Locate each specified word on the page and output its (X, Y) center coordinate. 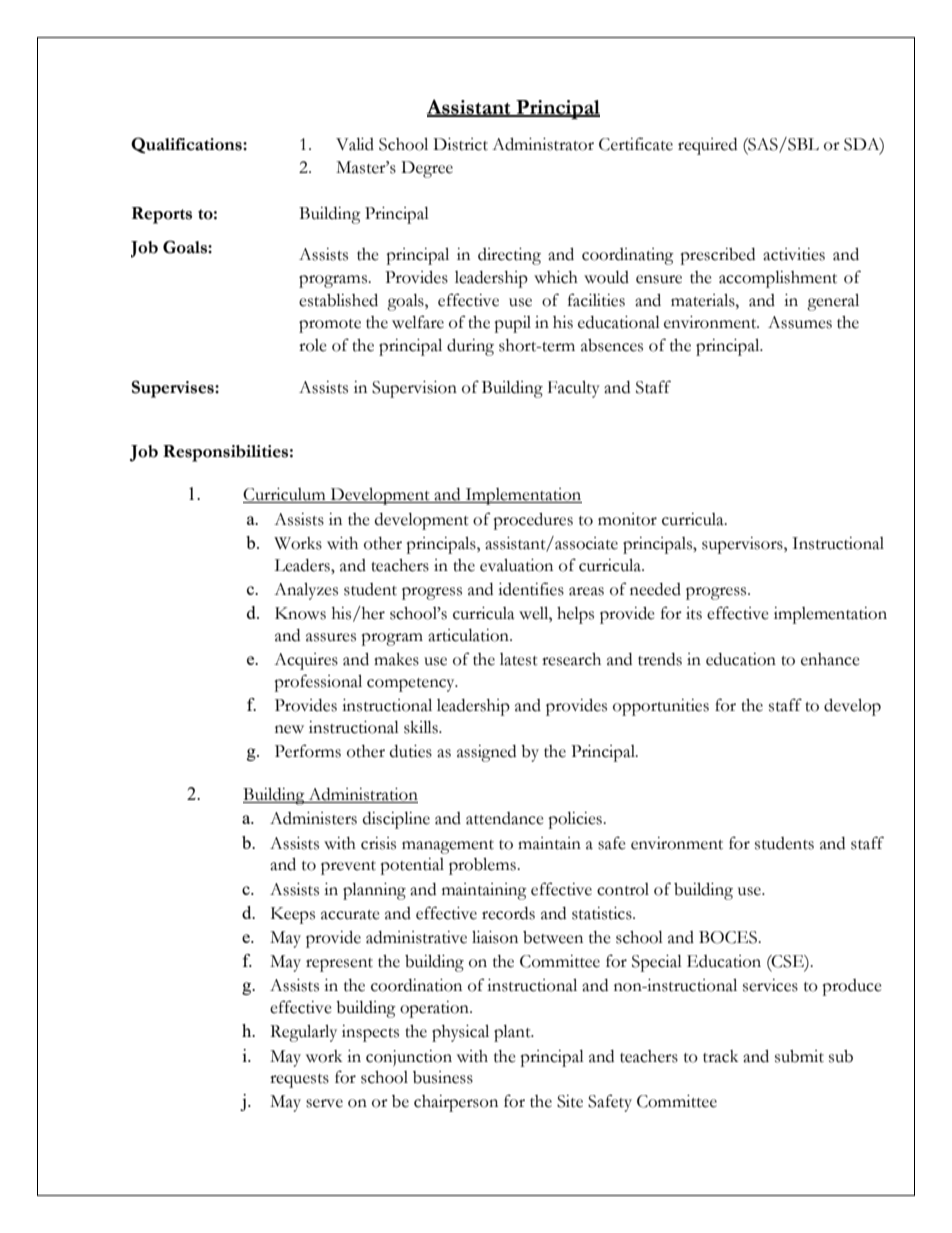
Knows (300, 613)
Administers (313, 818)
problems (483, 866)
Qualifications (187, 145)
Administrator (543, 144)
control (623, 889)
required (707, 146)
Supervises (174, 389)
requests (299, 1081)
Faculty (574, 389)
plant (513, 1033)
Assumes (800, 322)
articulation (469, 635)
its (694, 613)
